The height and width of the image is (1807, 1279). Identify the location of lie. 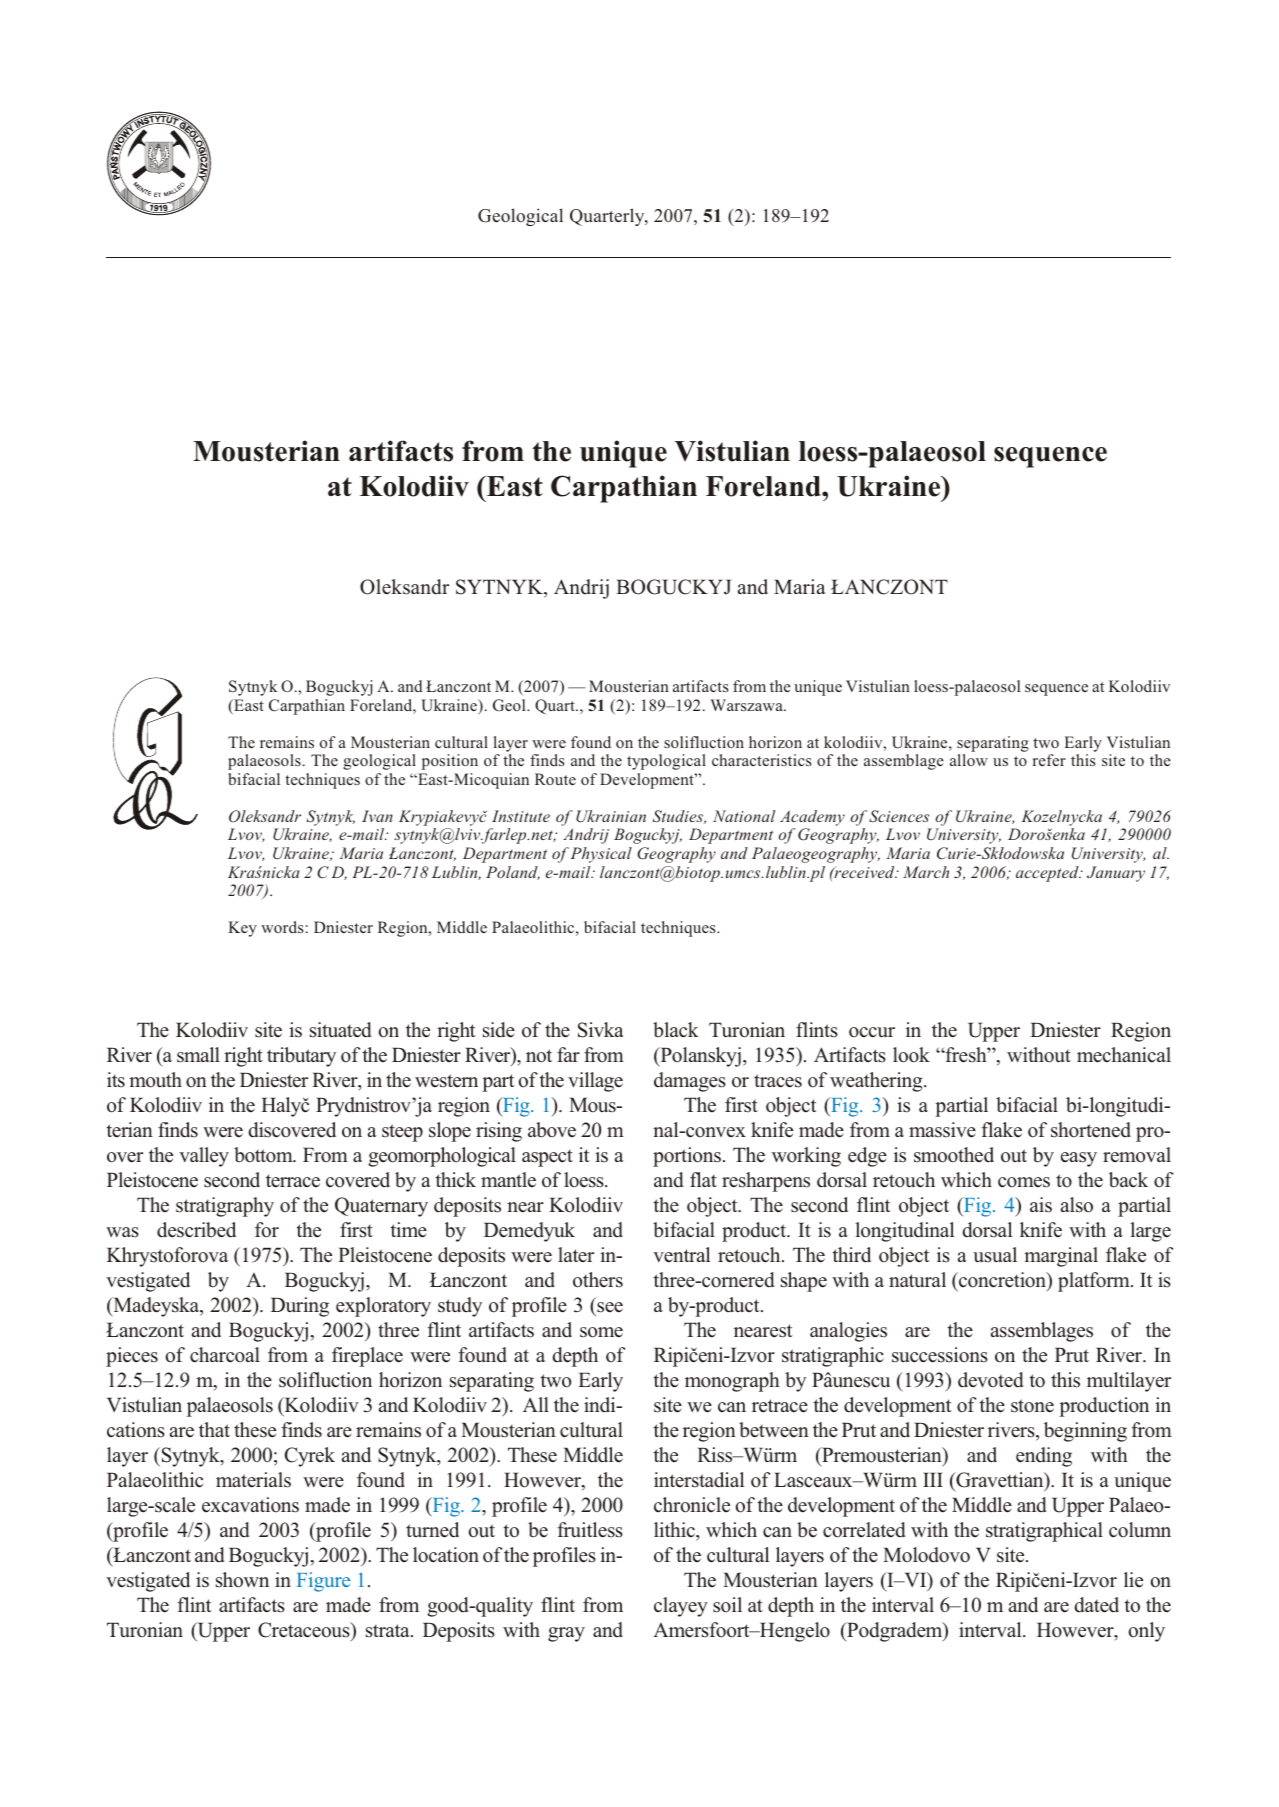
(1133, 1580).
